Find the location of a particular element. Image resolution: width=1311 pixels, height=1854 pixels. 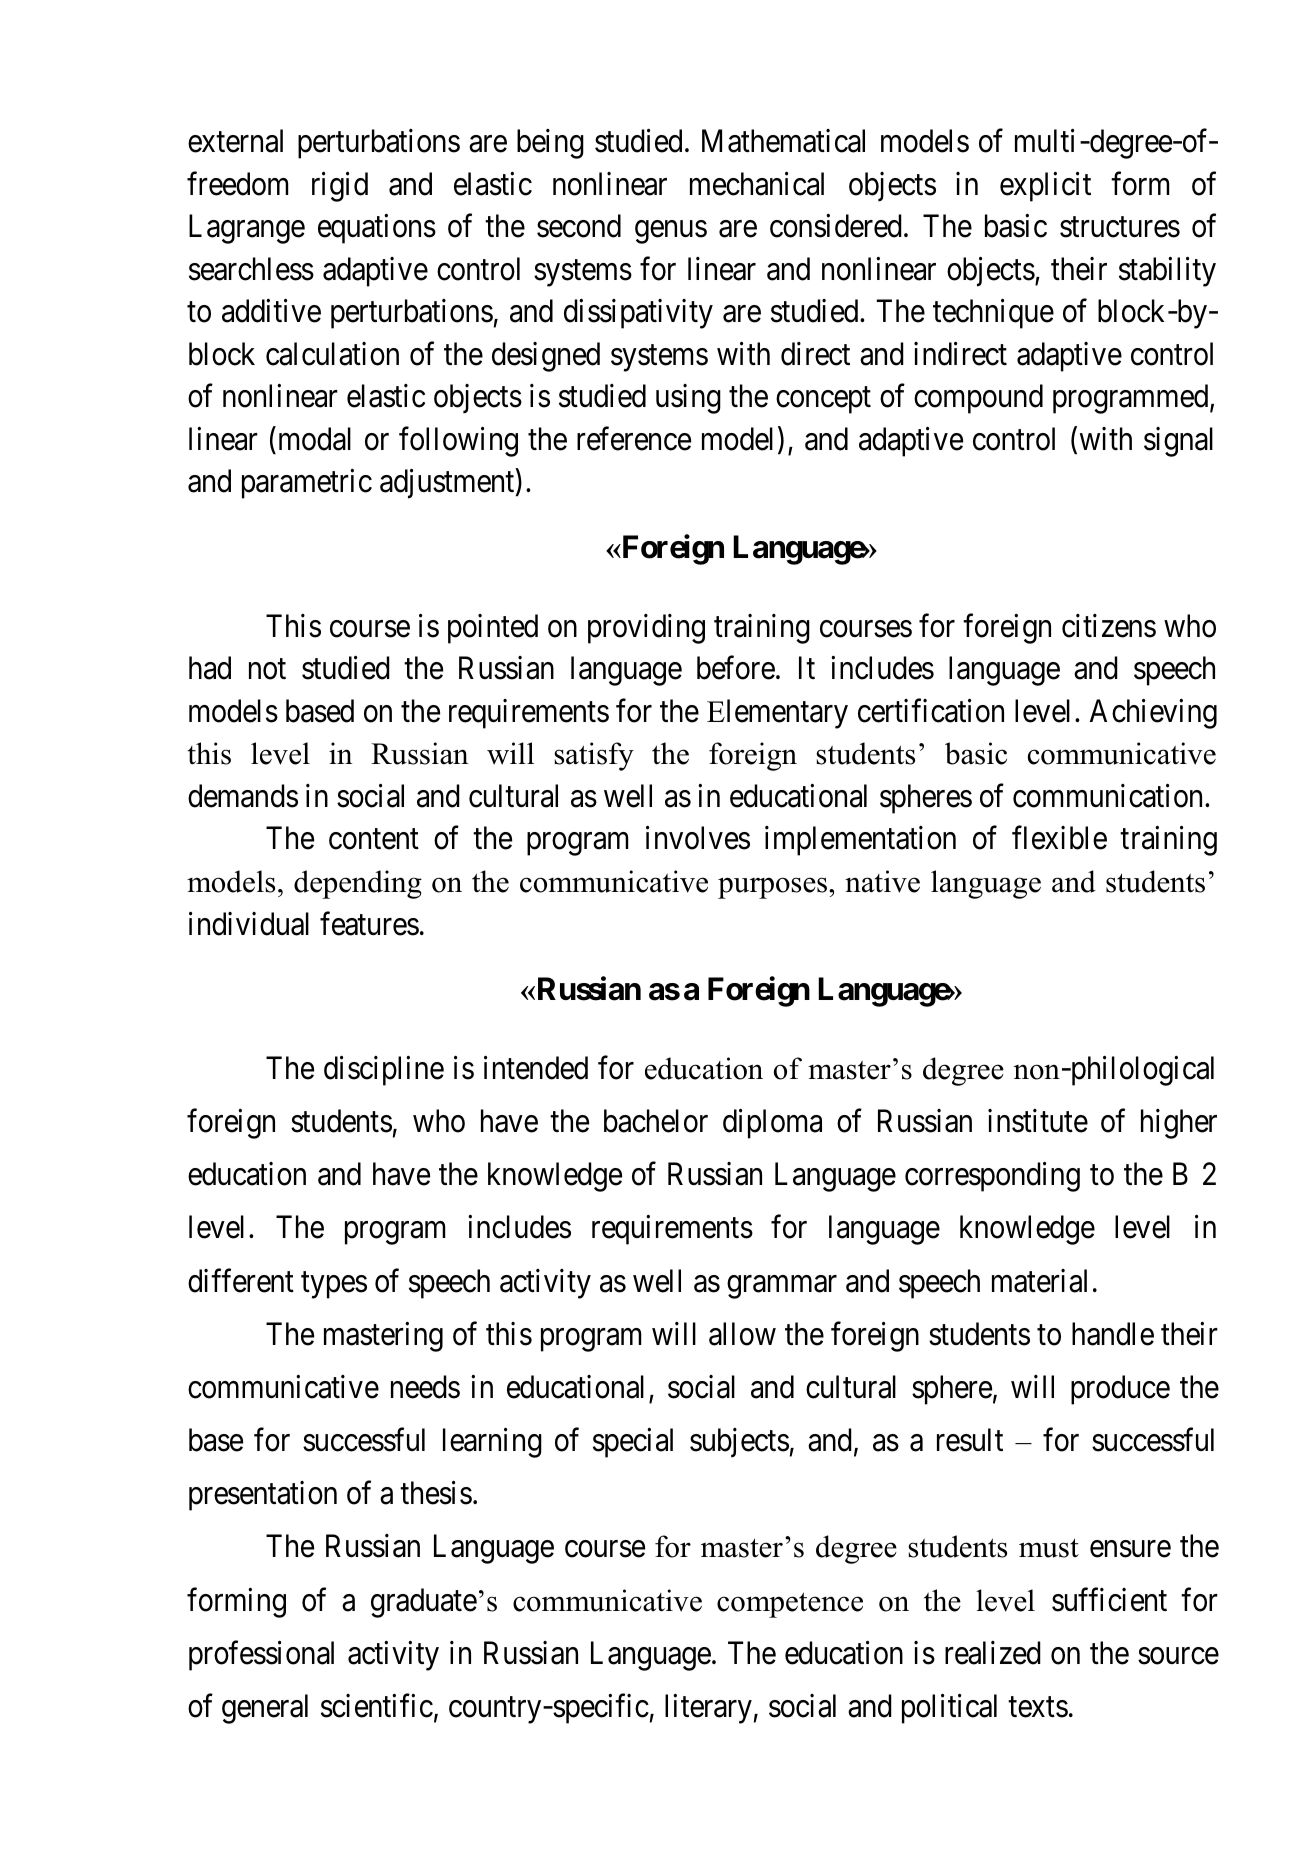

explicit is located at coordinates (1045, 187).
